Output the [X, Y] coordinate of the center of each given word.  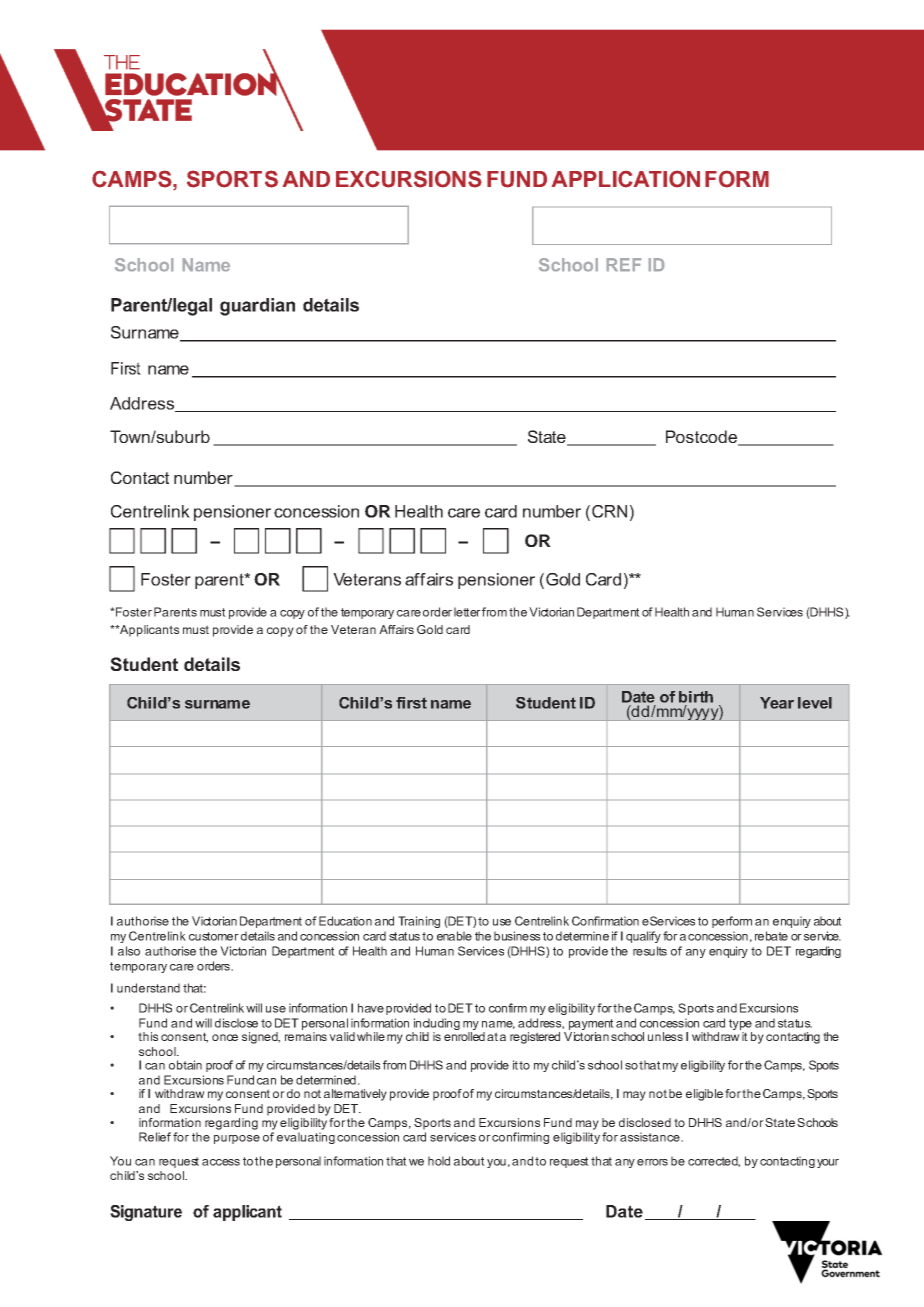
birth [696, 697]
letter [467, 612]
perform [732, 922]
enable [454, 936]
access [221, 1162]
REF [624, 264]
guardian [257, 307]
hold [439, 1161]
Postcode [702, 438]
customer [214, 936]
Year [777, 703]
